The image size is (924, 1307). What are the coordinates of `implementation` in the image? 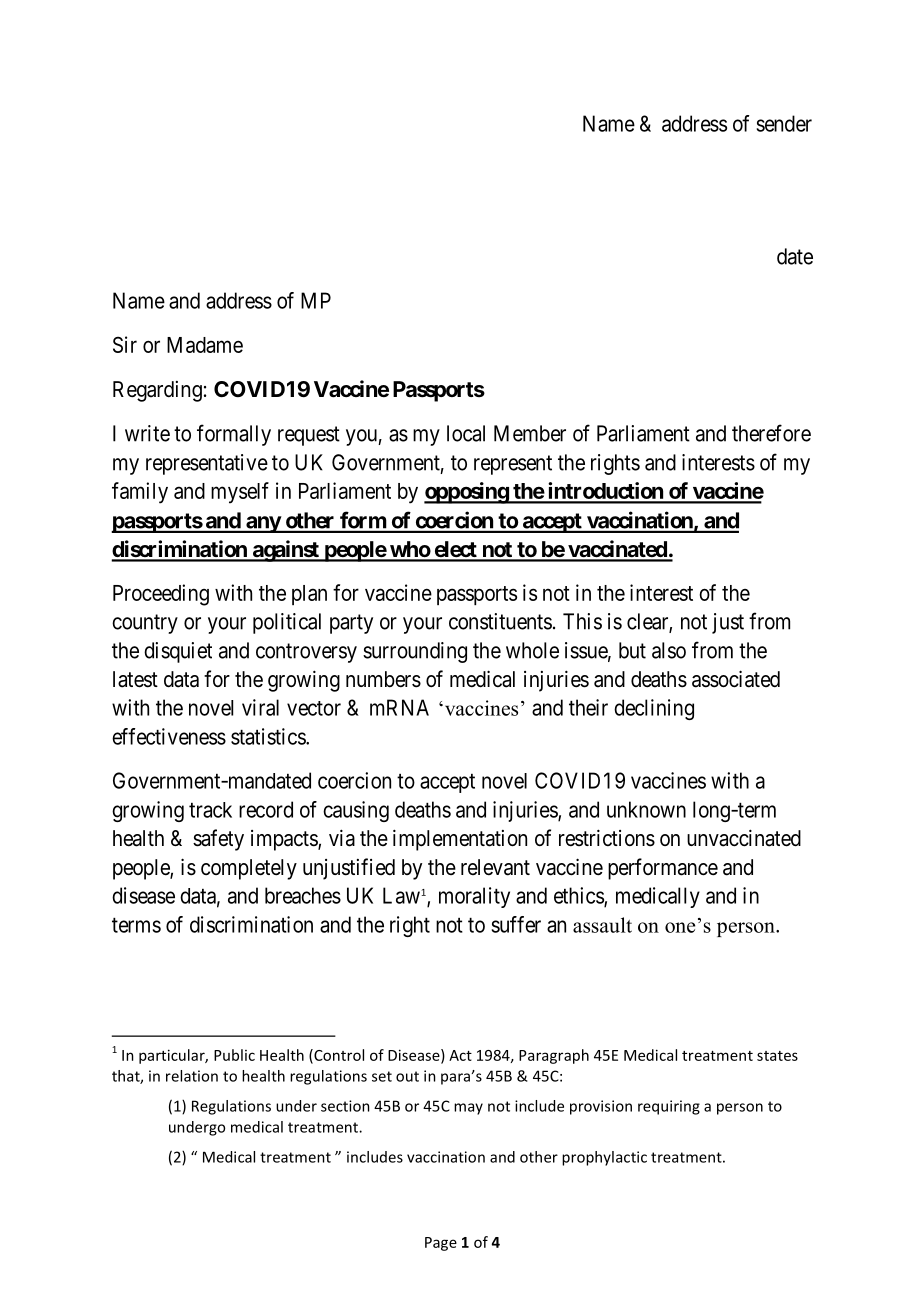 It's located at (460, 840).
